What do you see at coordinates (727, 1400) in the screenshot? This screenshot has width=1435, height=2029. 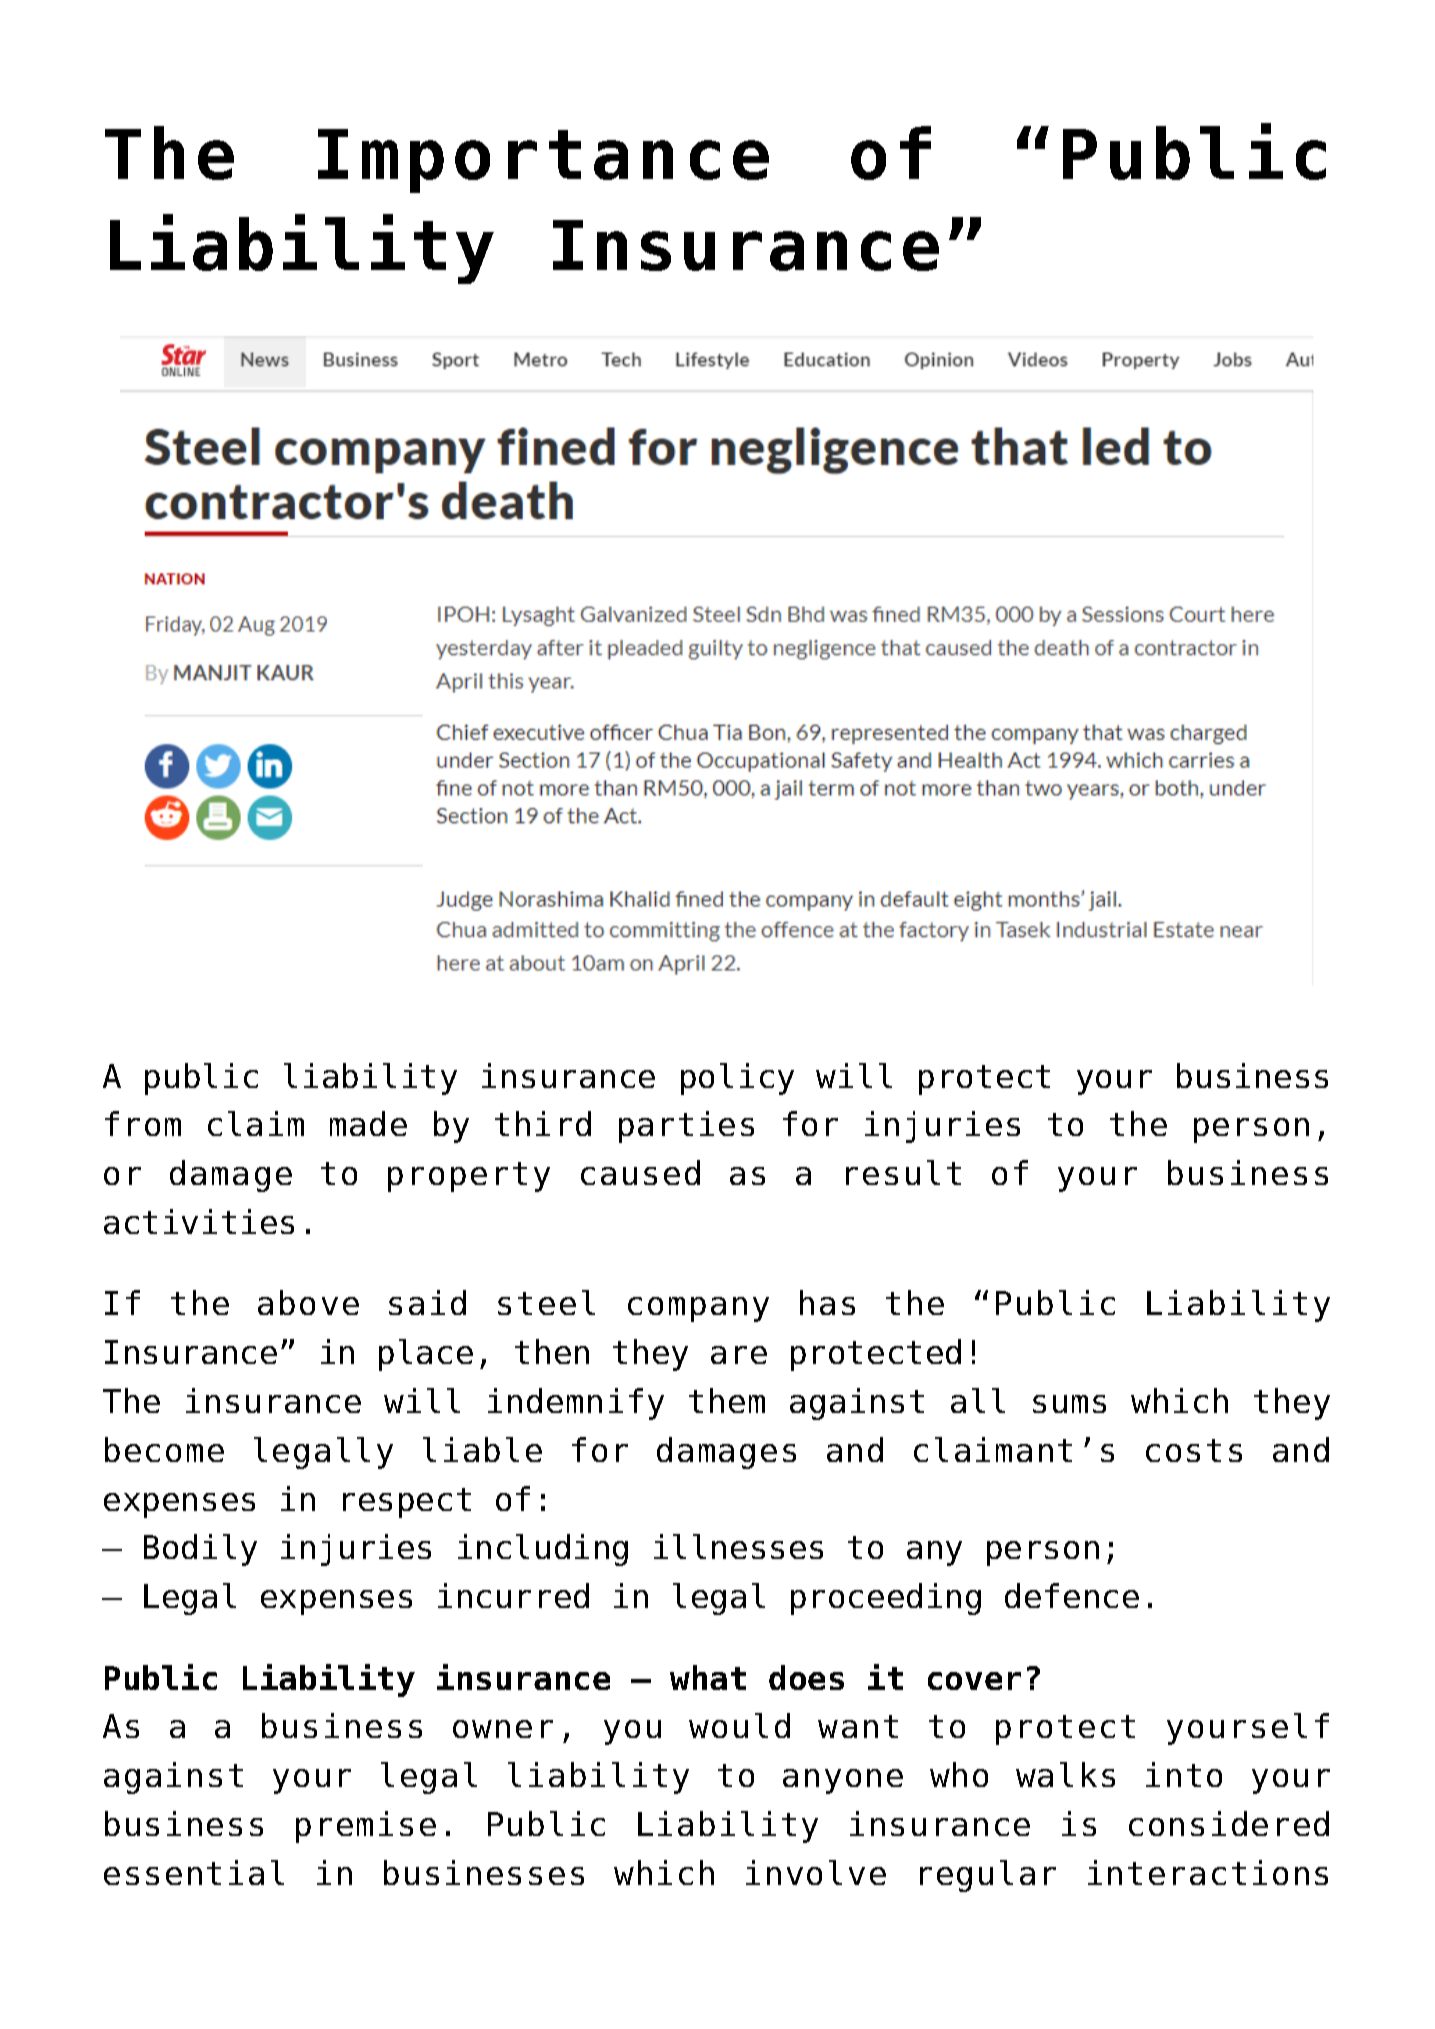 I see `them` at bounding box center [727, 1400].
